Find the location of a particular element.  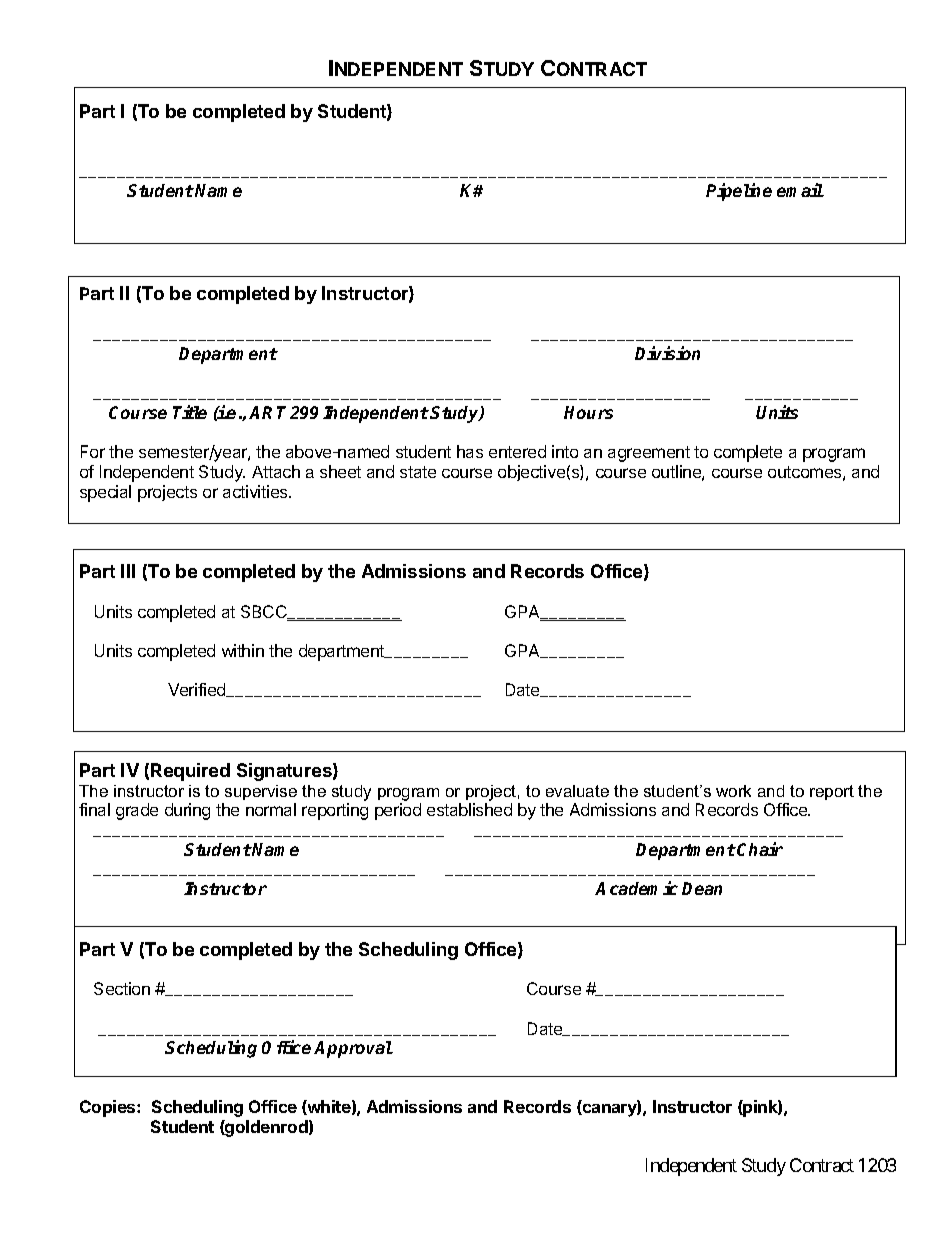

Pipeline is located at coordinates (739, 192).
